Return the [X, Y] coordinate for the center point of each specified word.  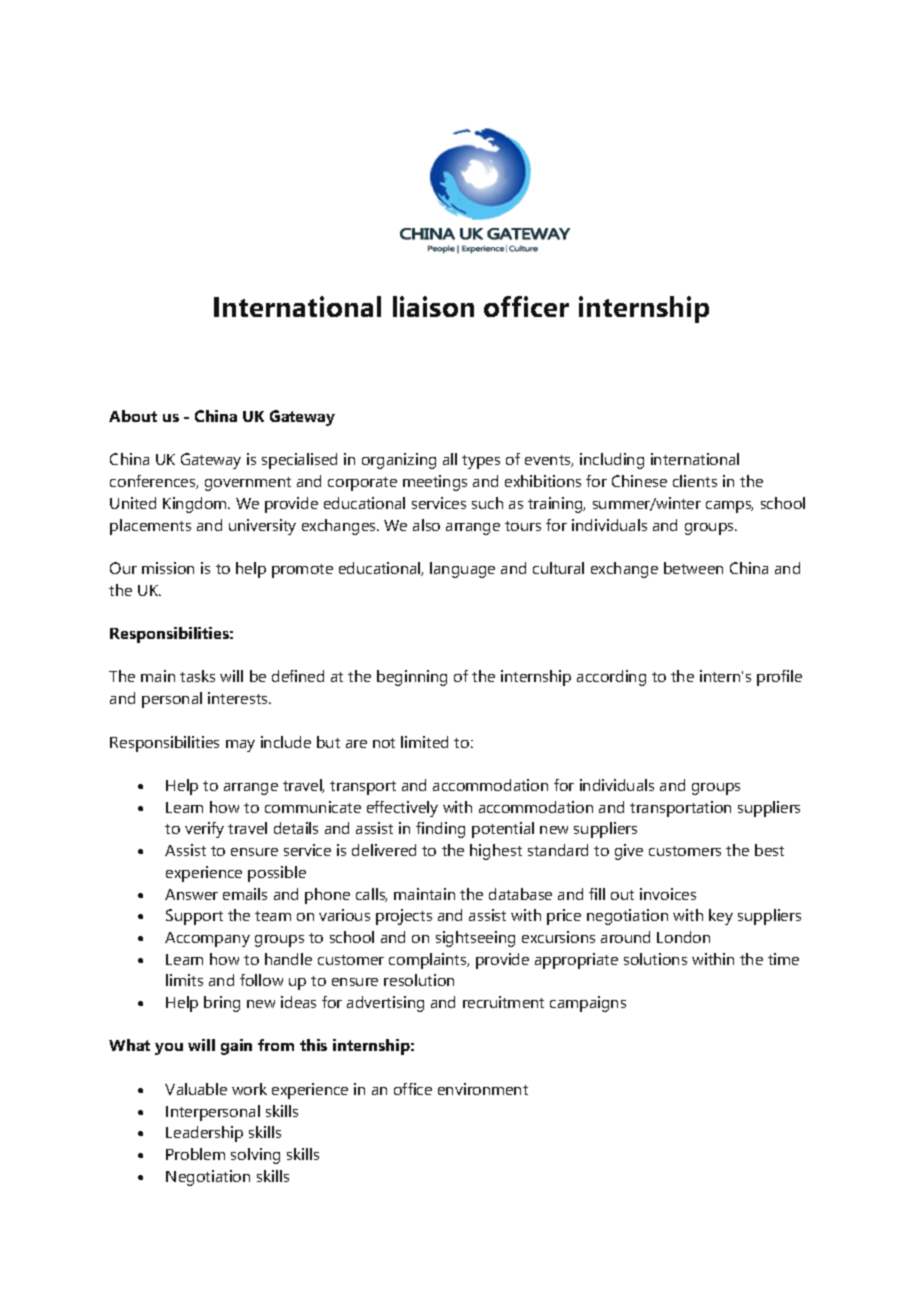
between [693, 568]
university [262, 527]
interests [239, 698]
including [612, 461]
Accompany [207, 939]
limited [424, 742]
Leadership [204, 1134]
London [683, 937]
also [426, 525]
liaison [433, 306]
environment [483, 1089]
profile [779, 678]
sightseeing [475, 939]
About [133, 416]
